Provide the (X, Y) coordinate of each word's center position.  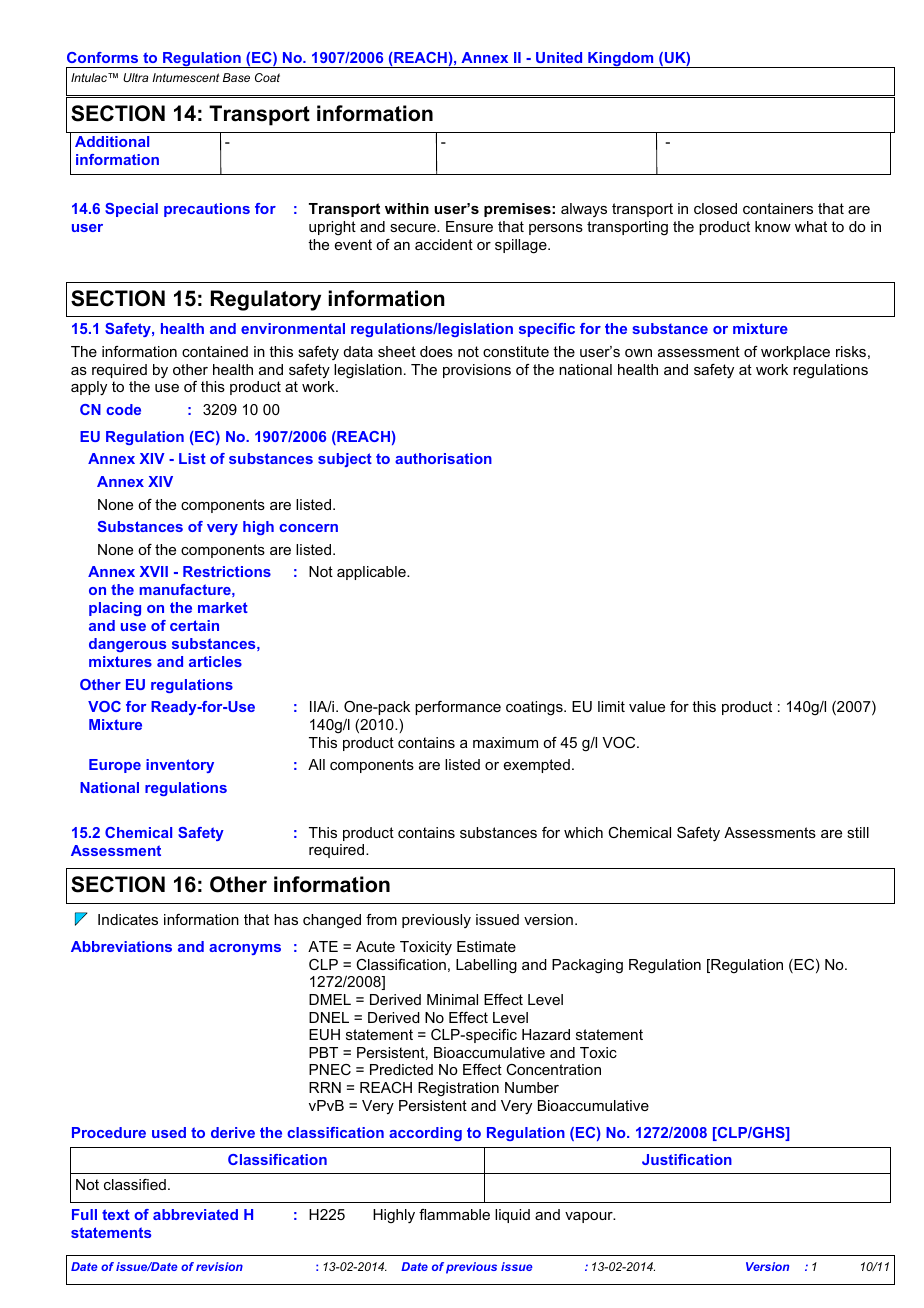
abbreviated (195, 1214)
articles (215, 661)
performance (458, 708)
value (647, 706)
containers (778, 208)
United (559, 57)
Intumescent (185, 77)
